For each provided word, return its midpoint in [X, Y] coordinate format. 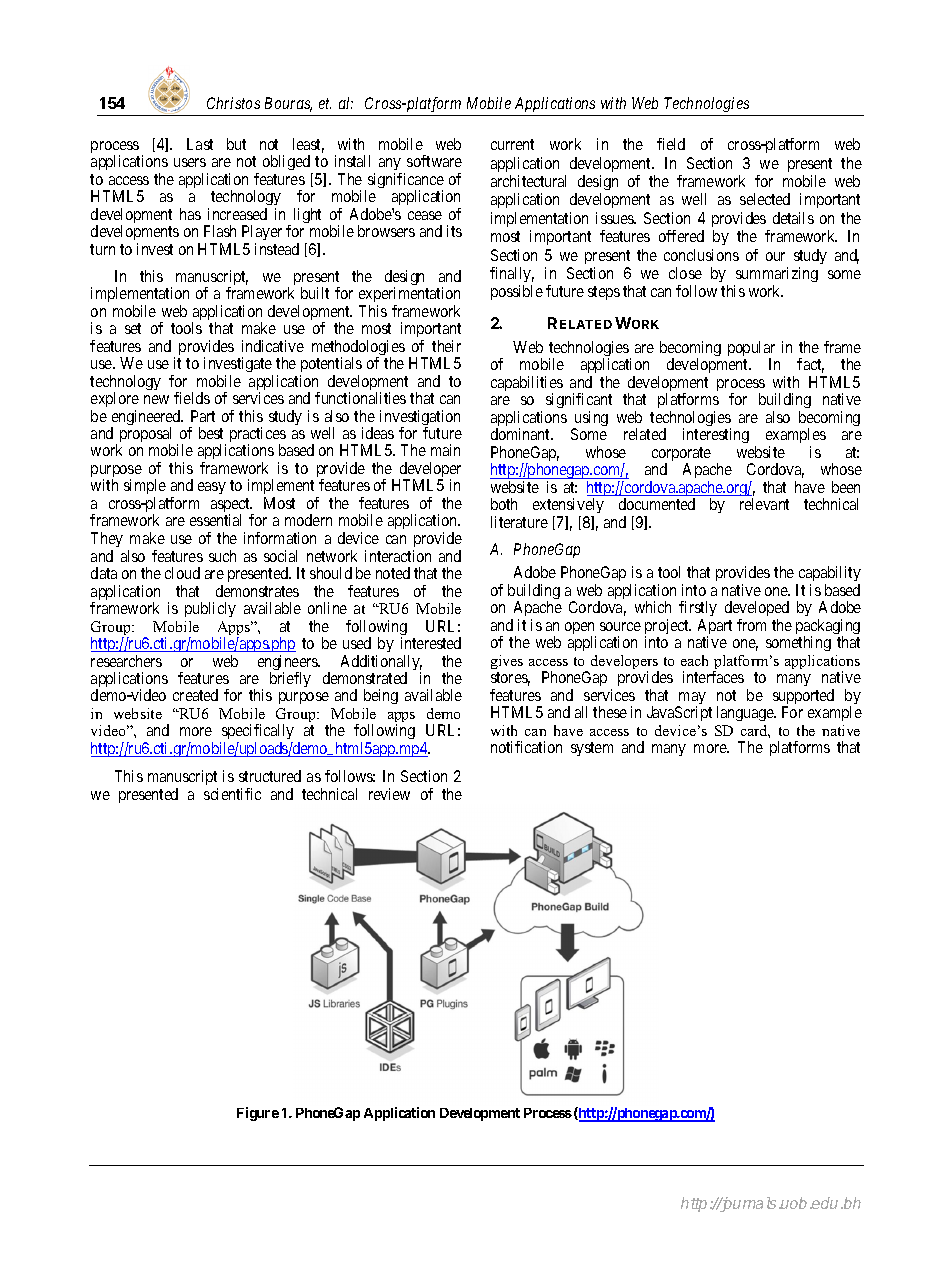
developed [757, 610]
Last [200, 144]
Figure [258, 1114]
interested [431, 643]
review [389, 794]
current [512, 144]
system [592, 749]
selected [765, 199]
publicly [210, 609]
